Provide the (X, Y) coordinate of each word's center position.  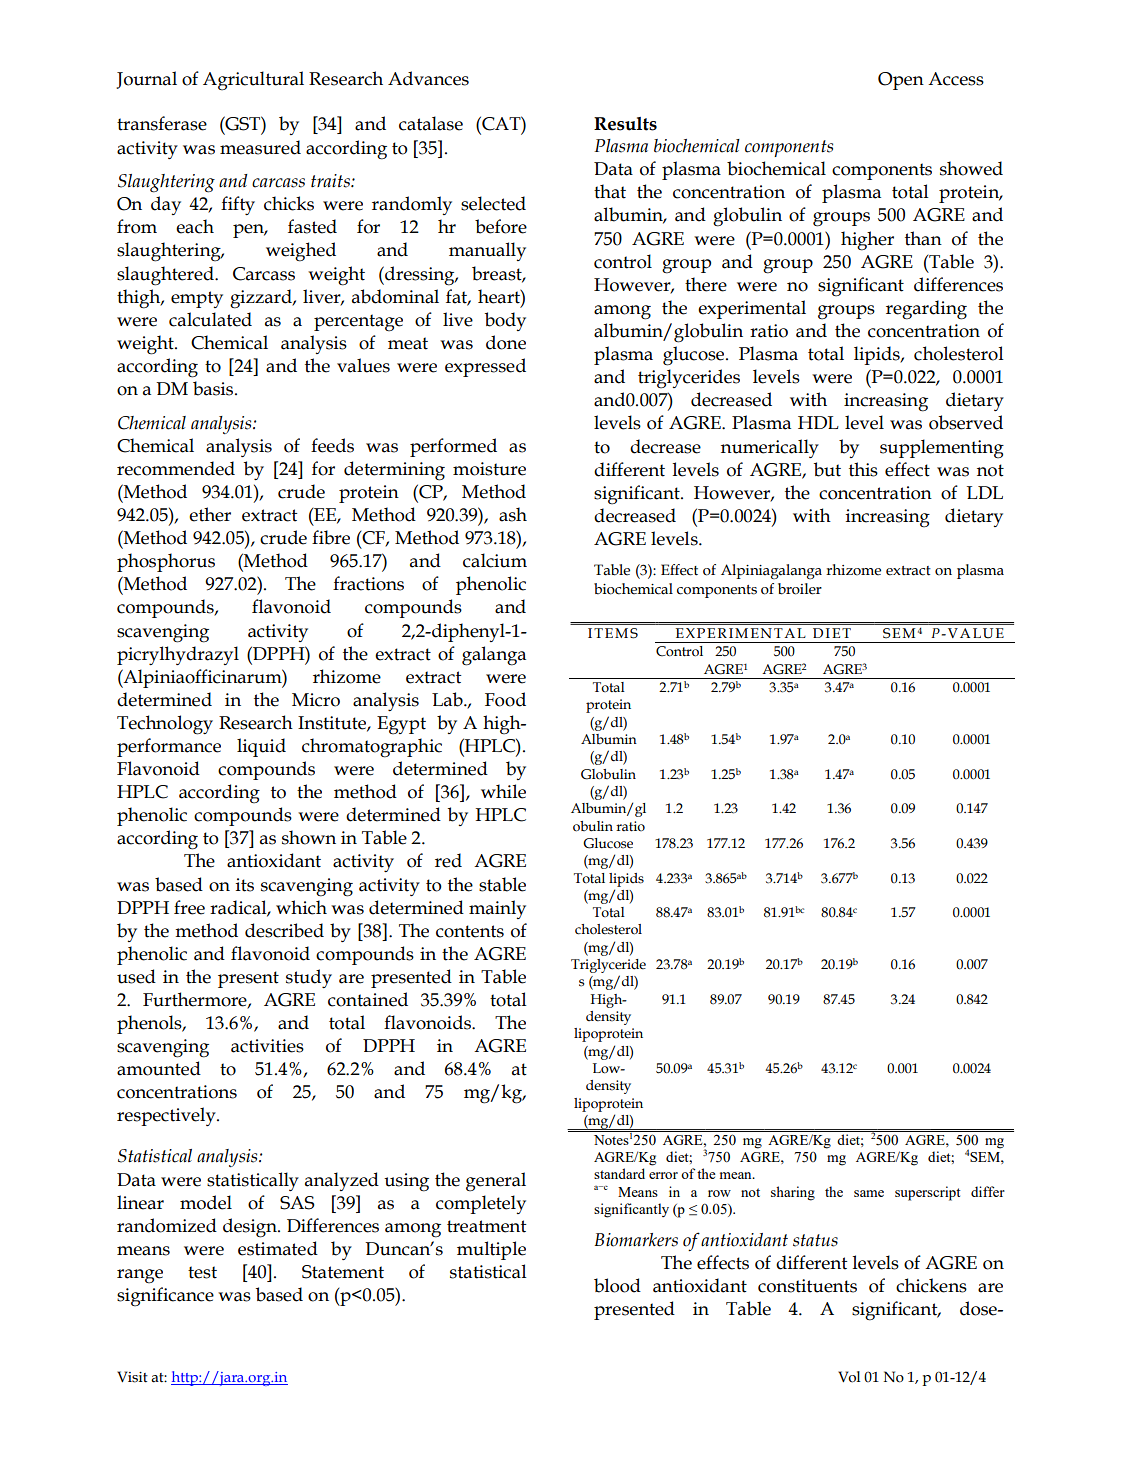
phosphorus (166, 562)
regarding (926, 310)
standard (619, 1173)
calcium (495, 560)
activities (267, 1046)
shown (309, 837)
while (503, 791)
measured (260, 147)
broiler (800, 589)
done (506, 342)
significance (165, 1297)
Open (901, 81)
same (869, 1193)
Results (625, 124)
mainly (497, 909)
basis (213, 388)
